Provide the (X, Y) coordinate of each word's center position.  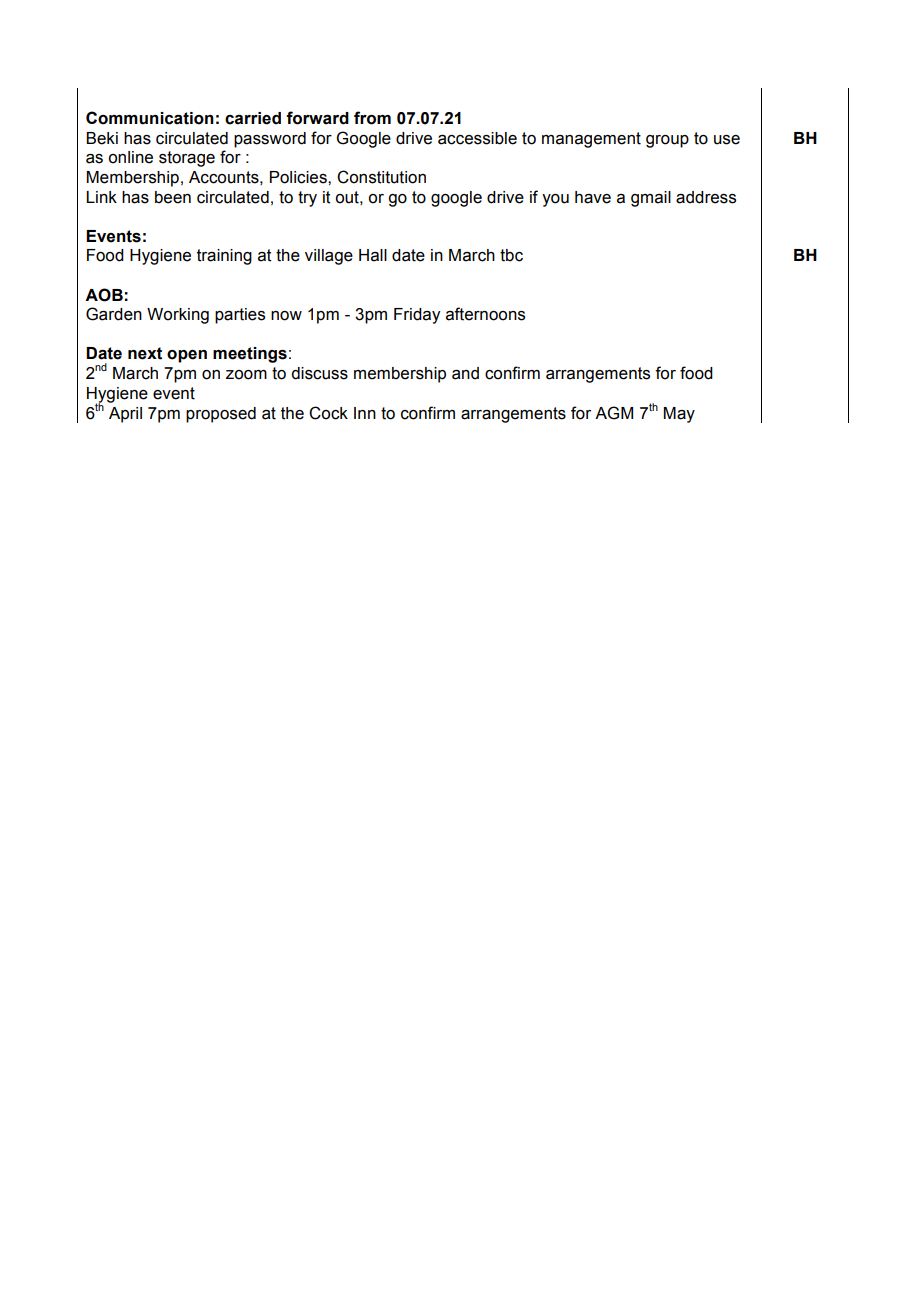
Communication (150, 118)
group (667, 141)
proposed (221, 415)
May (679, 415)
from (372, 118)
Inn (365, 413)
